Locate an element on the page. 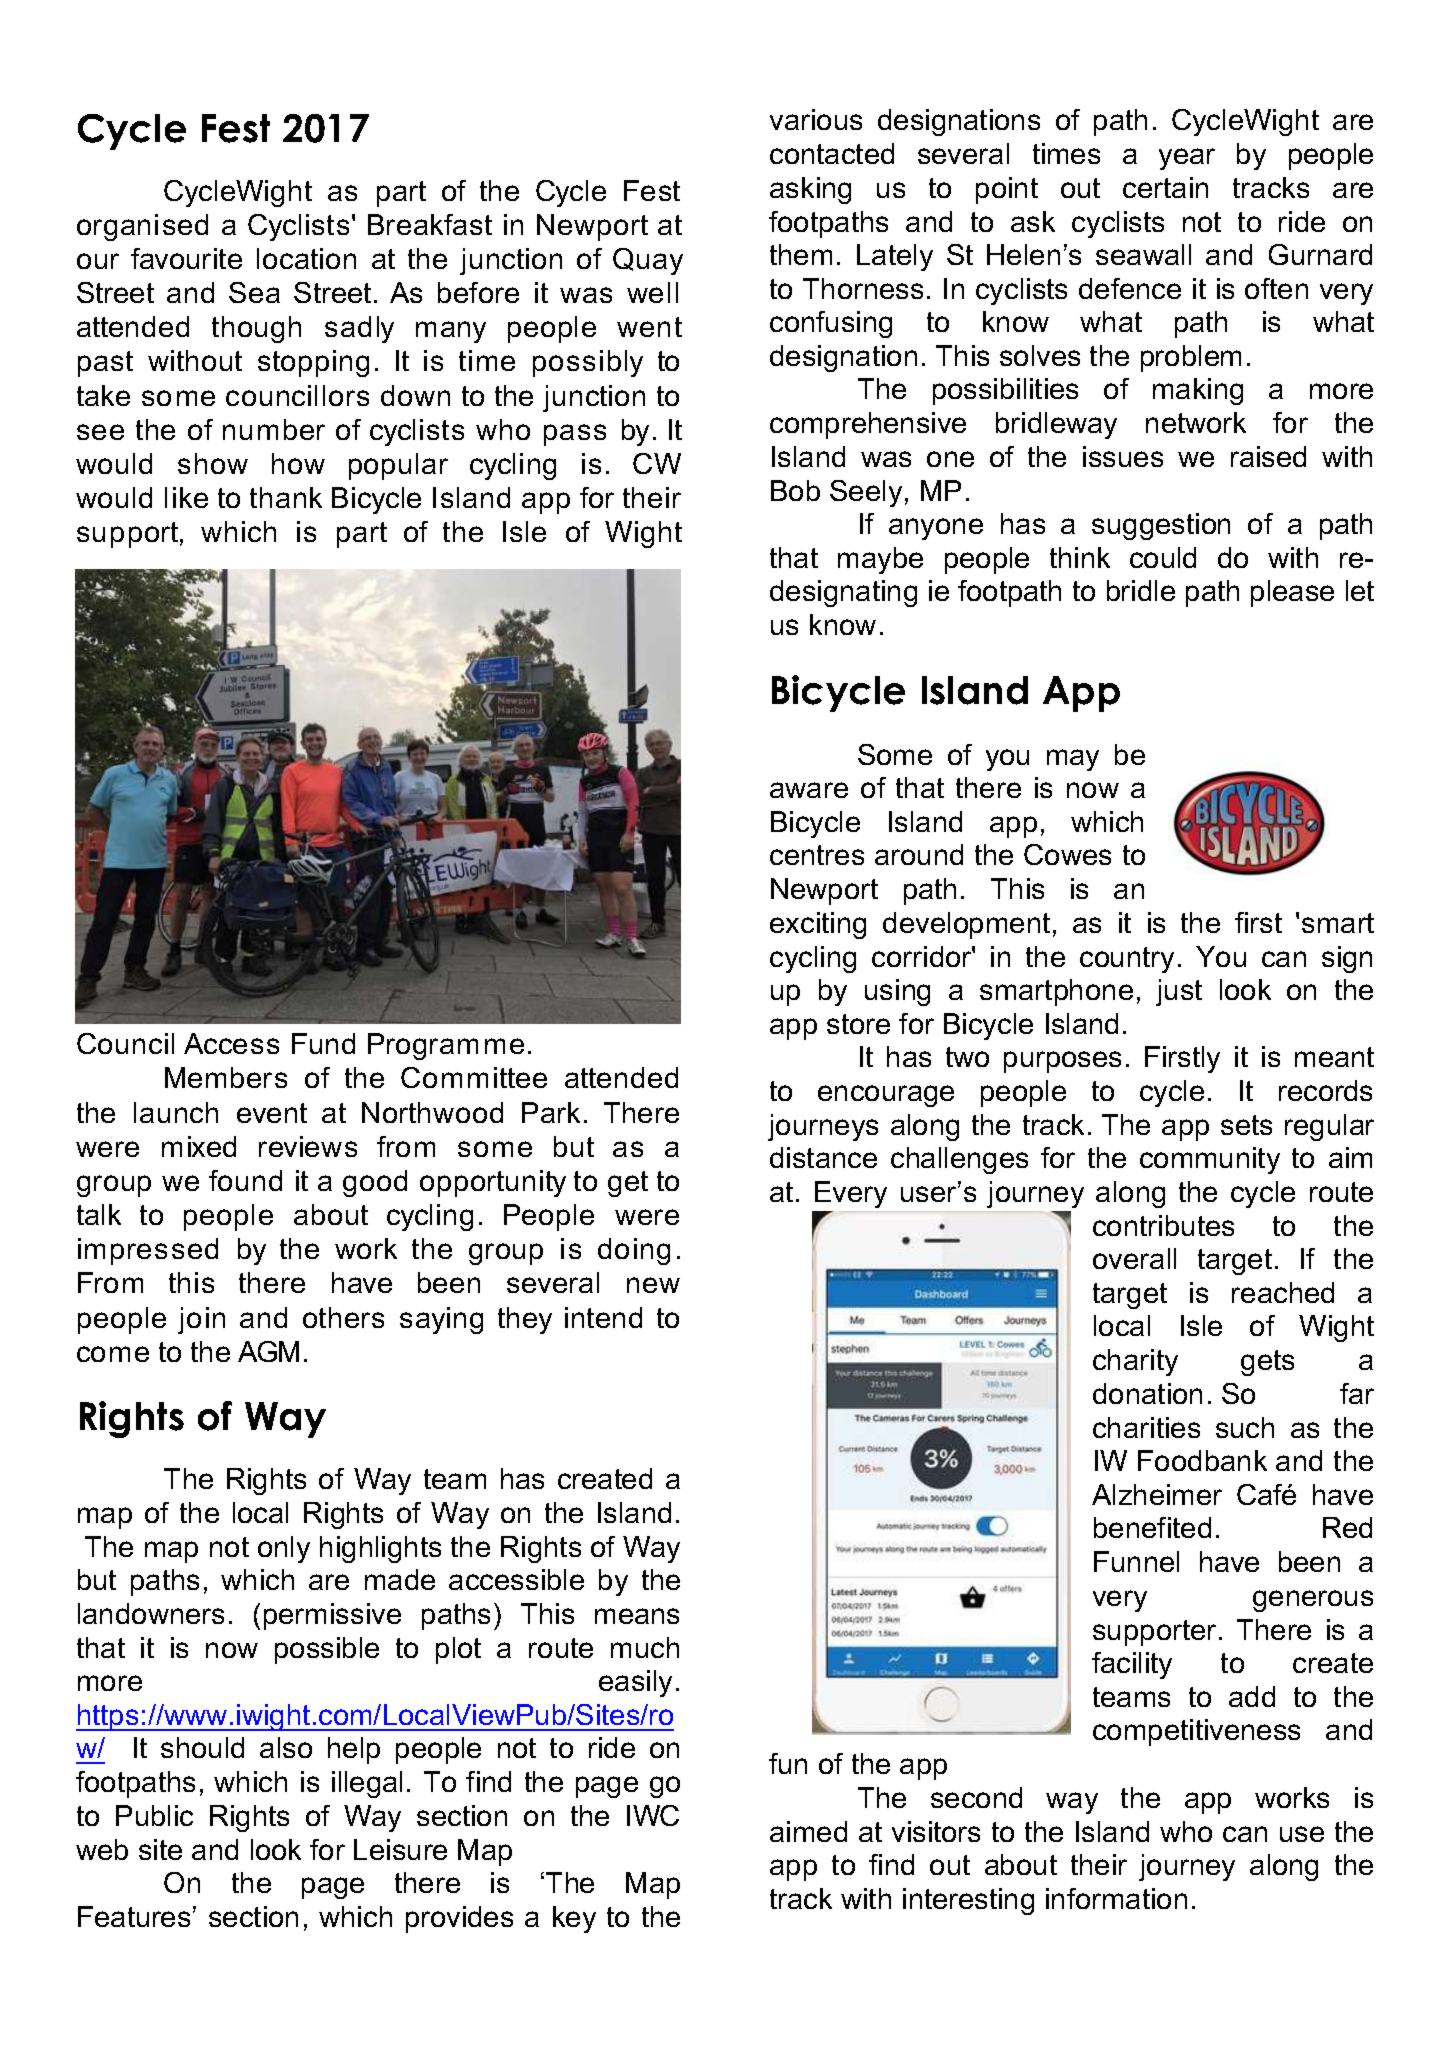 This document has width=1451, height=2053. just is located at coordinates (1179, 992).
